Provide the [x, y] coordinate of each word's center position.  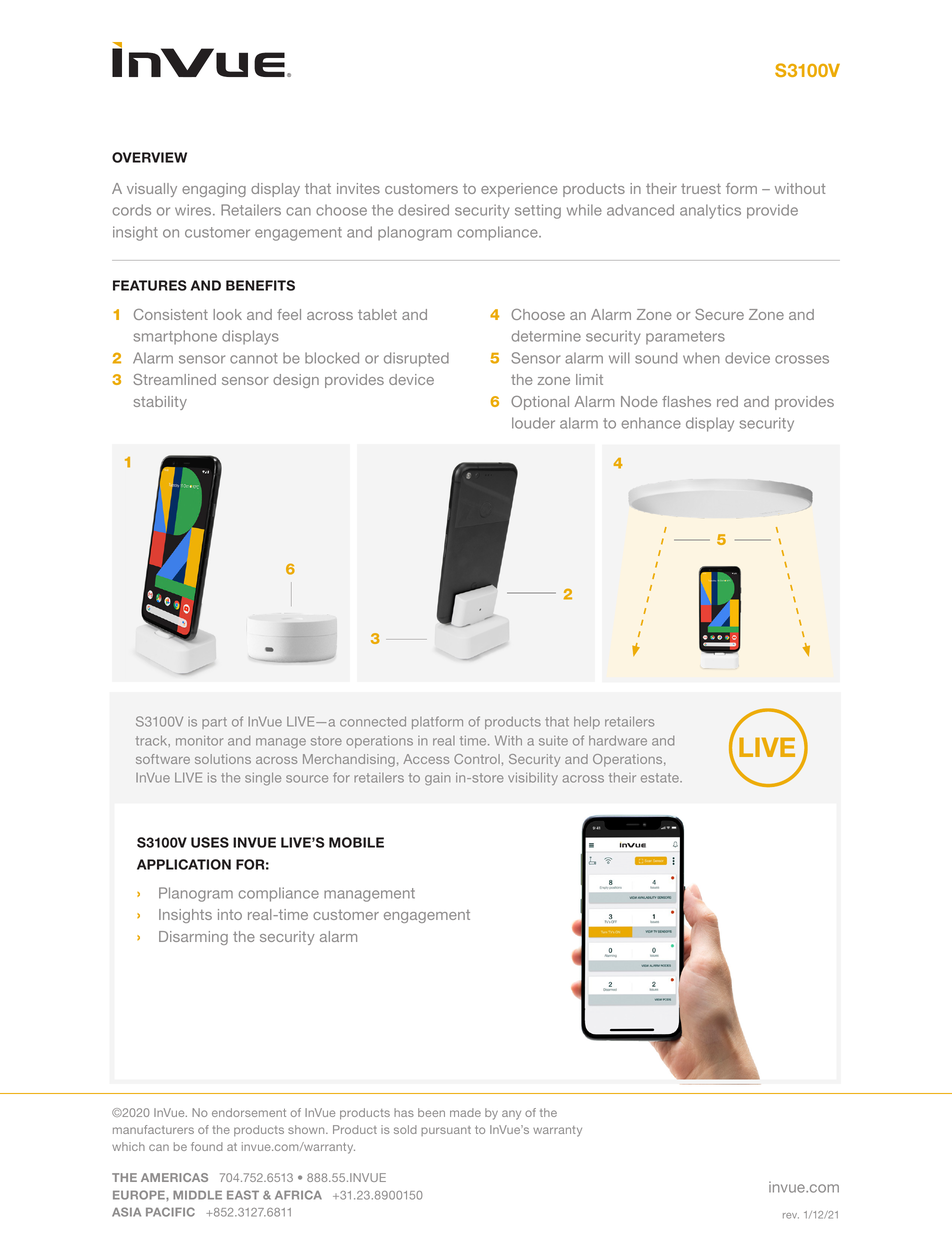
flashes [686, 401]
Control [477, 759]
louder [533, 423]
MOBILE [356, 842]
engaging [214, 190]
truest [701, 188]
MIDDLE [197, 1195]
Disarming [193, 938]
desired [423, 210]
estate [661, 778]
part [214, 723]
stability [160, 403]
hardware [618, 741]
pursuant [446, 1131]
